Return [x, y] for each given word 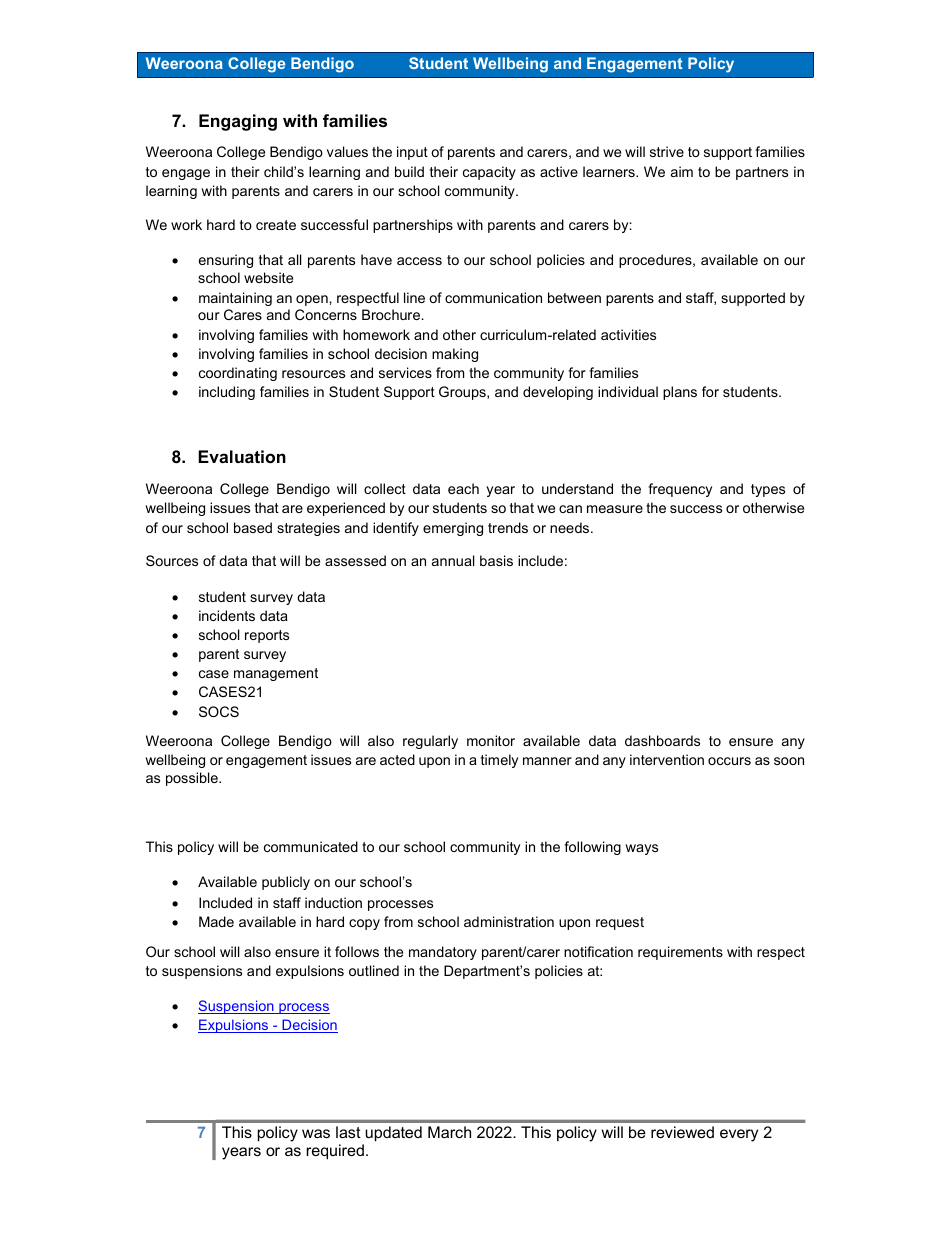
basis [496, 560]
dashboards [662, 740]
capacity [489, 173]
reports [267, 636]
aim [682, 171]
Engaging [238, 122]
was [316, 1133]
